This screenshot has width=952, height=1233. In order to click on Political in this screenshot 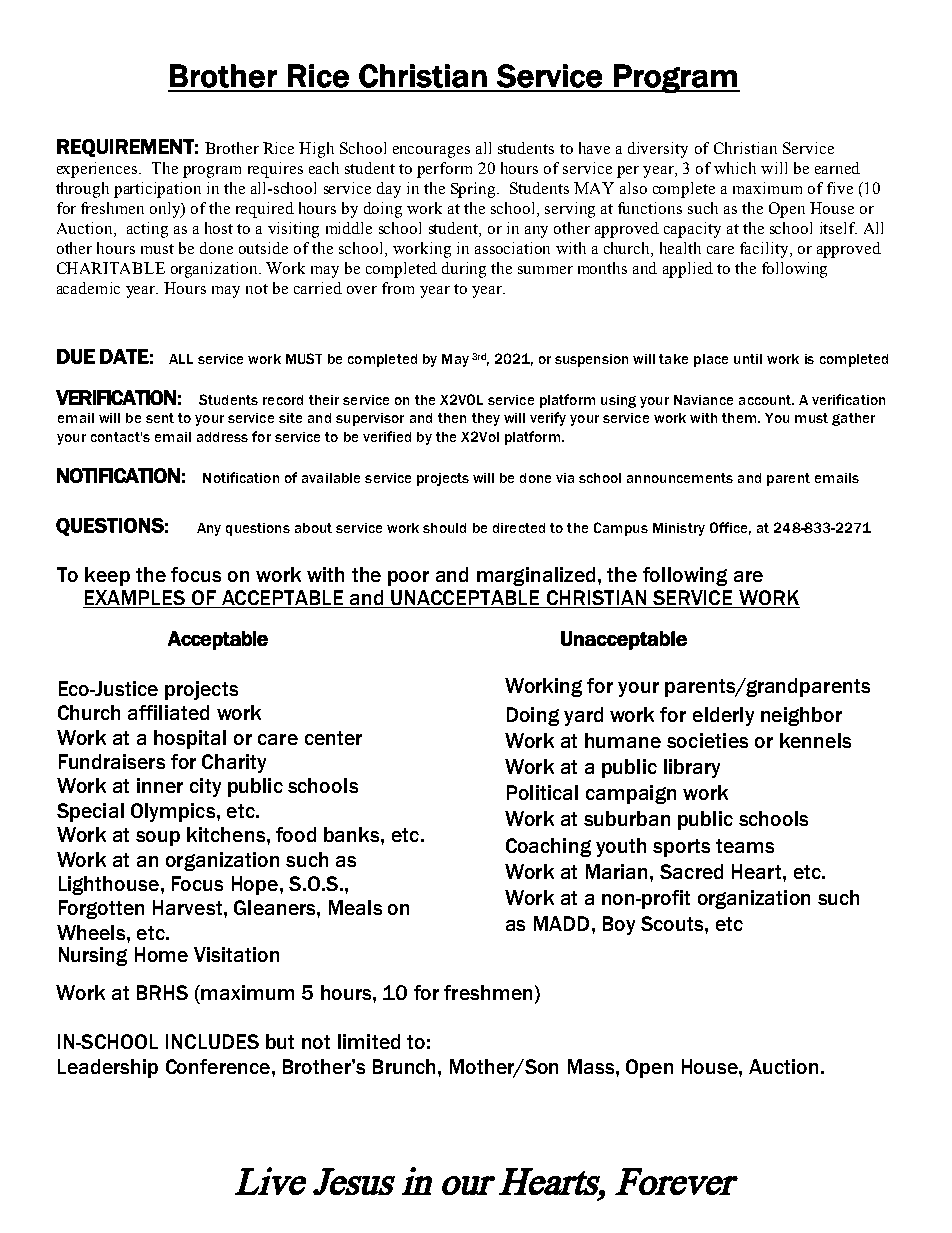, I will do `click(542, 792)`.
